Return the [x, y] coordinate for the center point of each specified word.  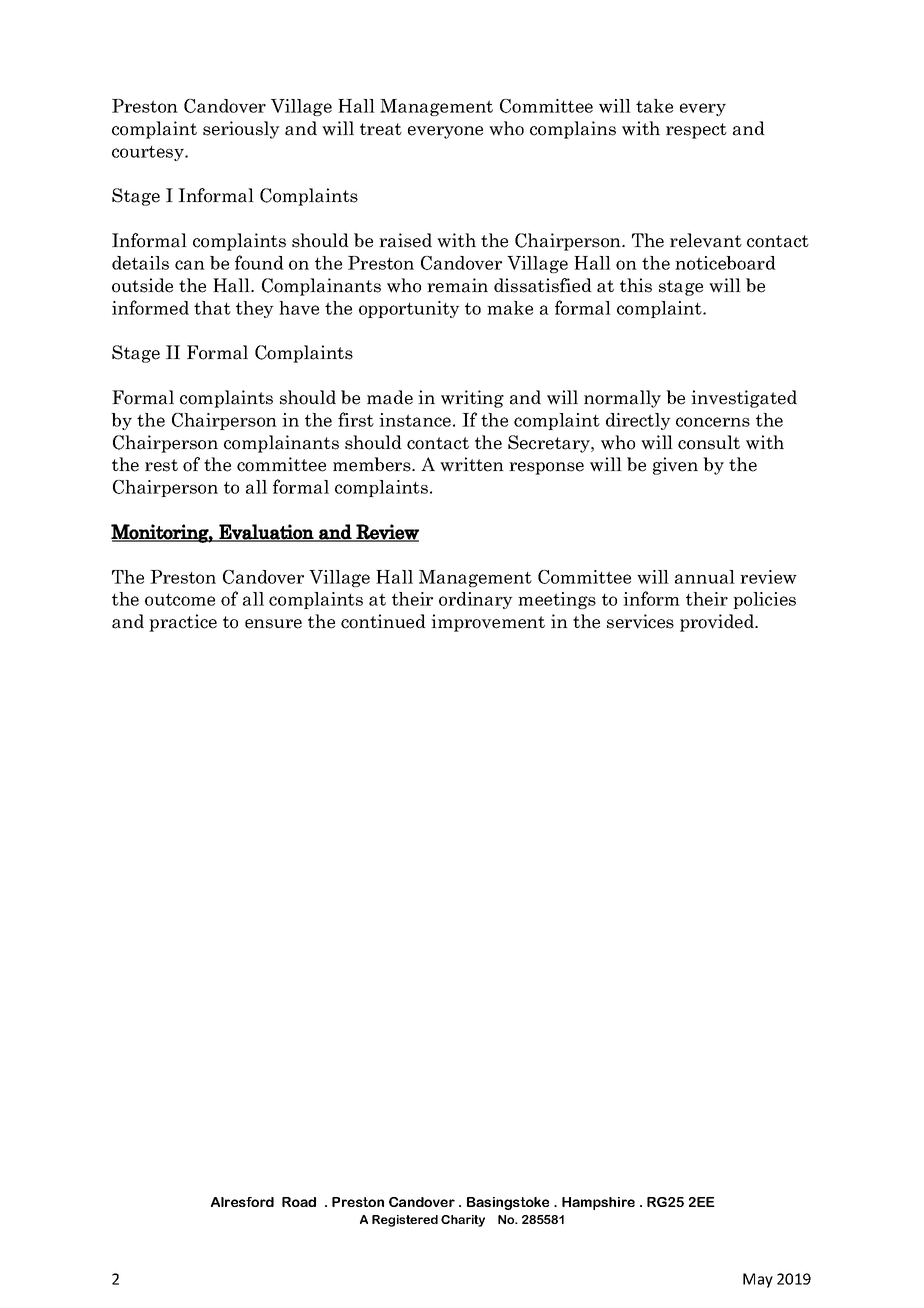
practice [183, 623]
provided [718, 623]
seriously [241, 130]
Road [299, 1202]
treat [381, 129]
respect [696, 131]
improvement [488, 623]
